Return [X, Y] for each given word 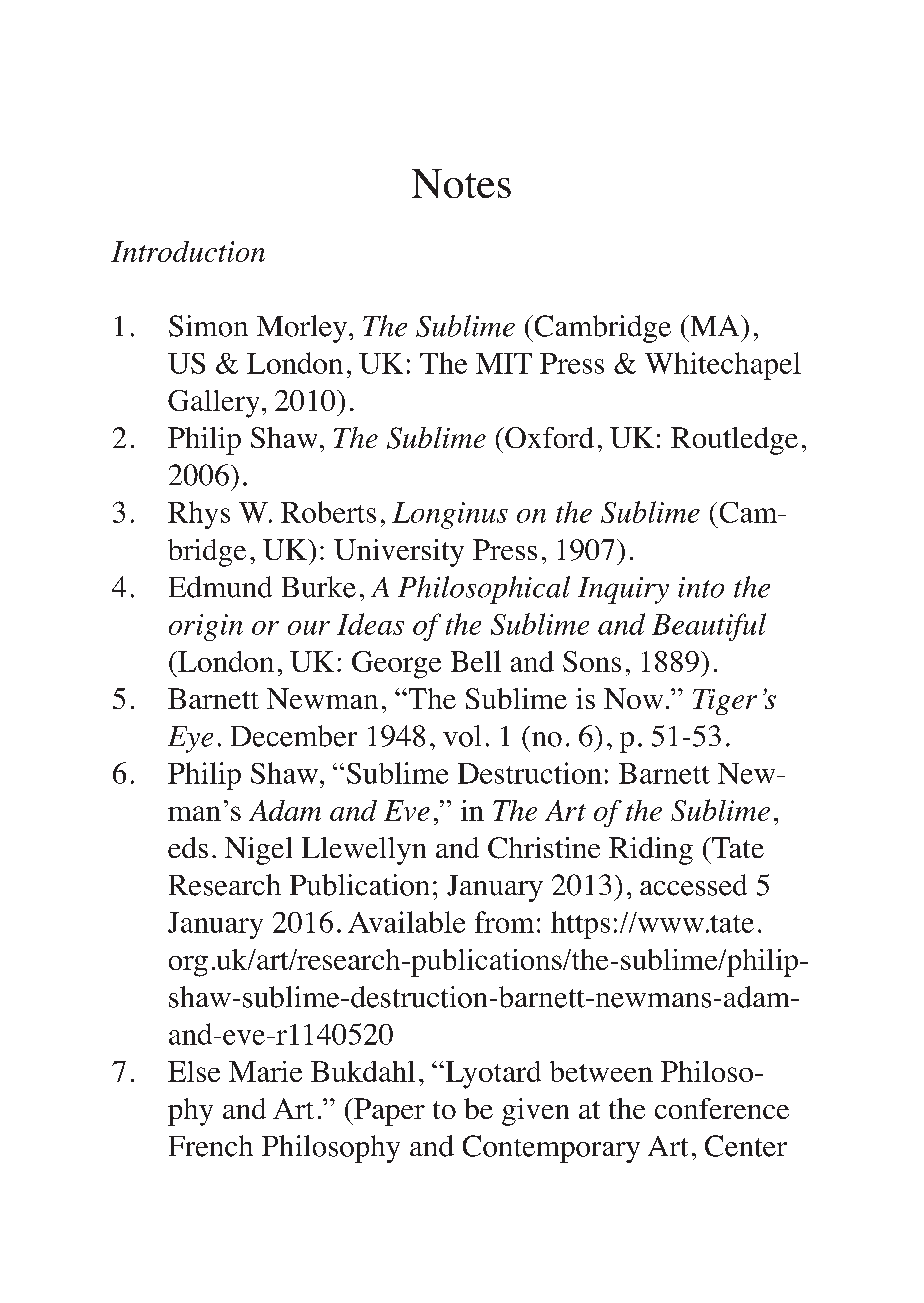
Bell [476, 661]
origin [206, 627]
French [211, 1146]
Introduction [188, 251]
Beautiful [709, 627]
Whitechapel [723, 366]
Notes [461, 183]
